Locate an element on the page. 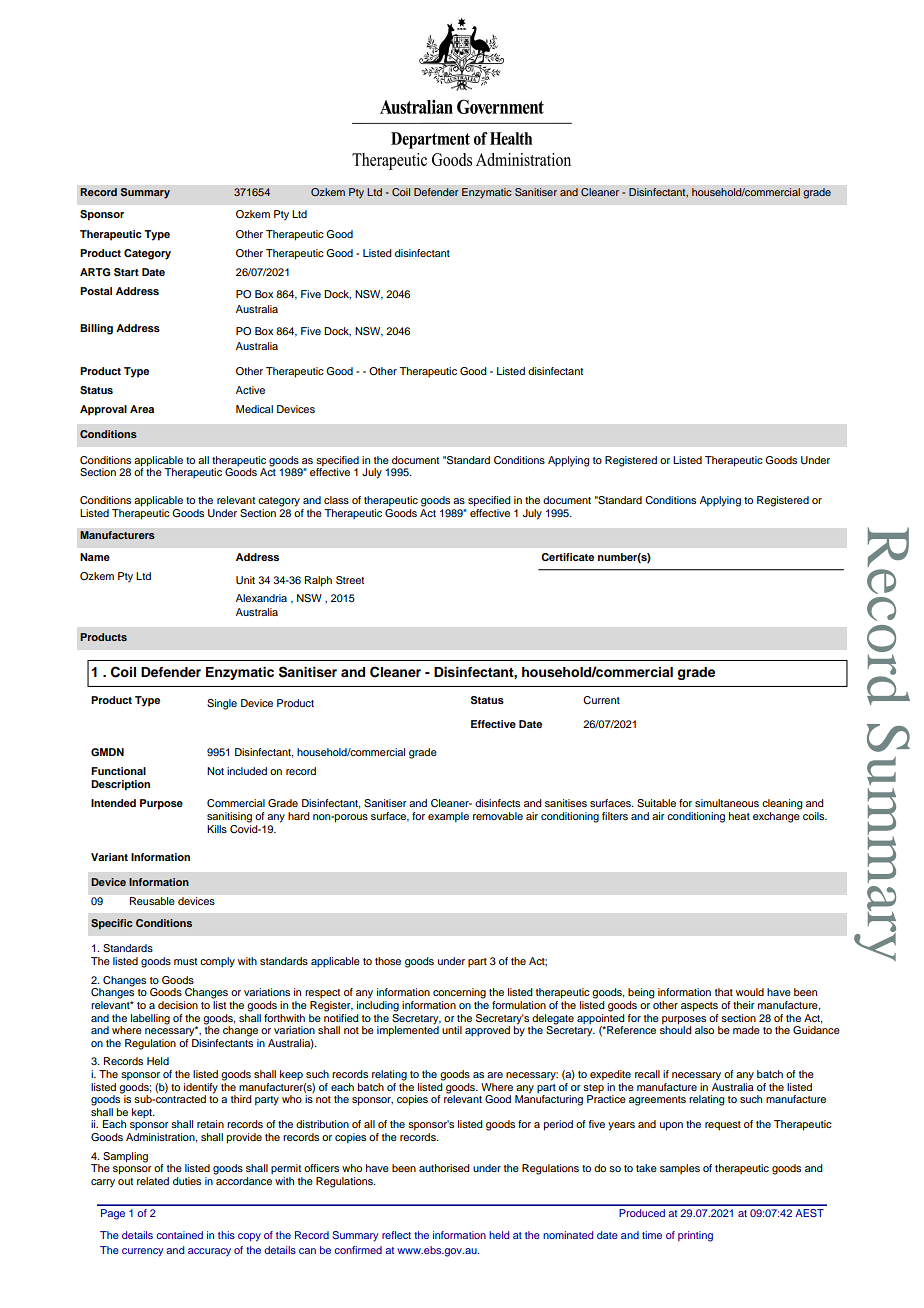 The image size is (924, 1308). example is located at coordinates (448, 817).
